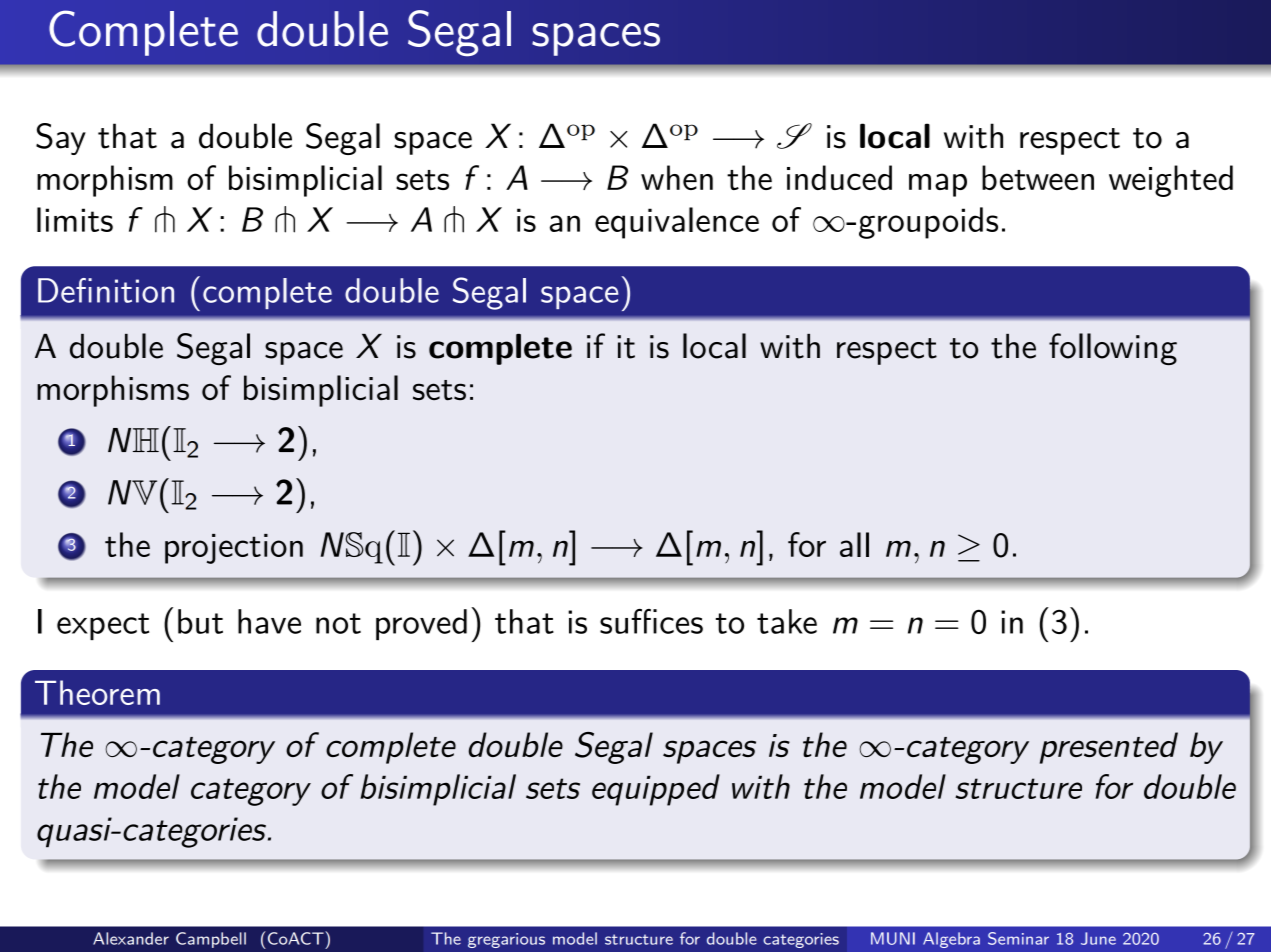  Describe the element at coordinates (677, 177) in the screenshot. I see `when` at that location.
